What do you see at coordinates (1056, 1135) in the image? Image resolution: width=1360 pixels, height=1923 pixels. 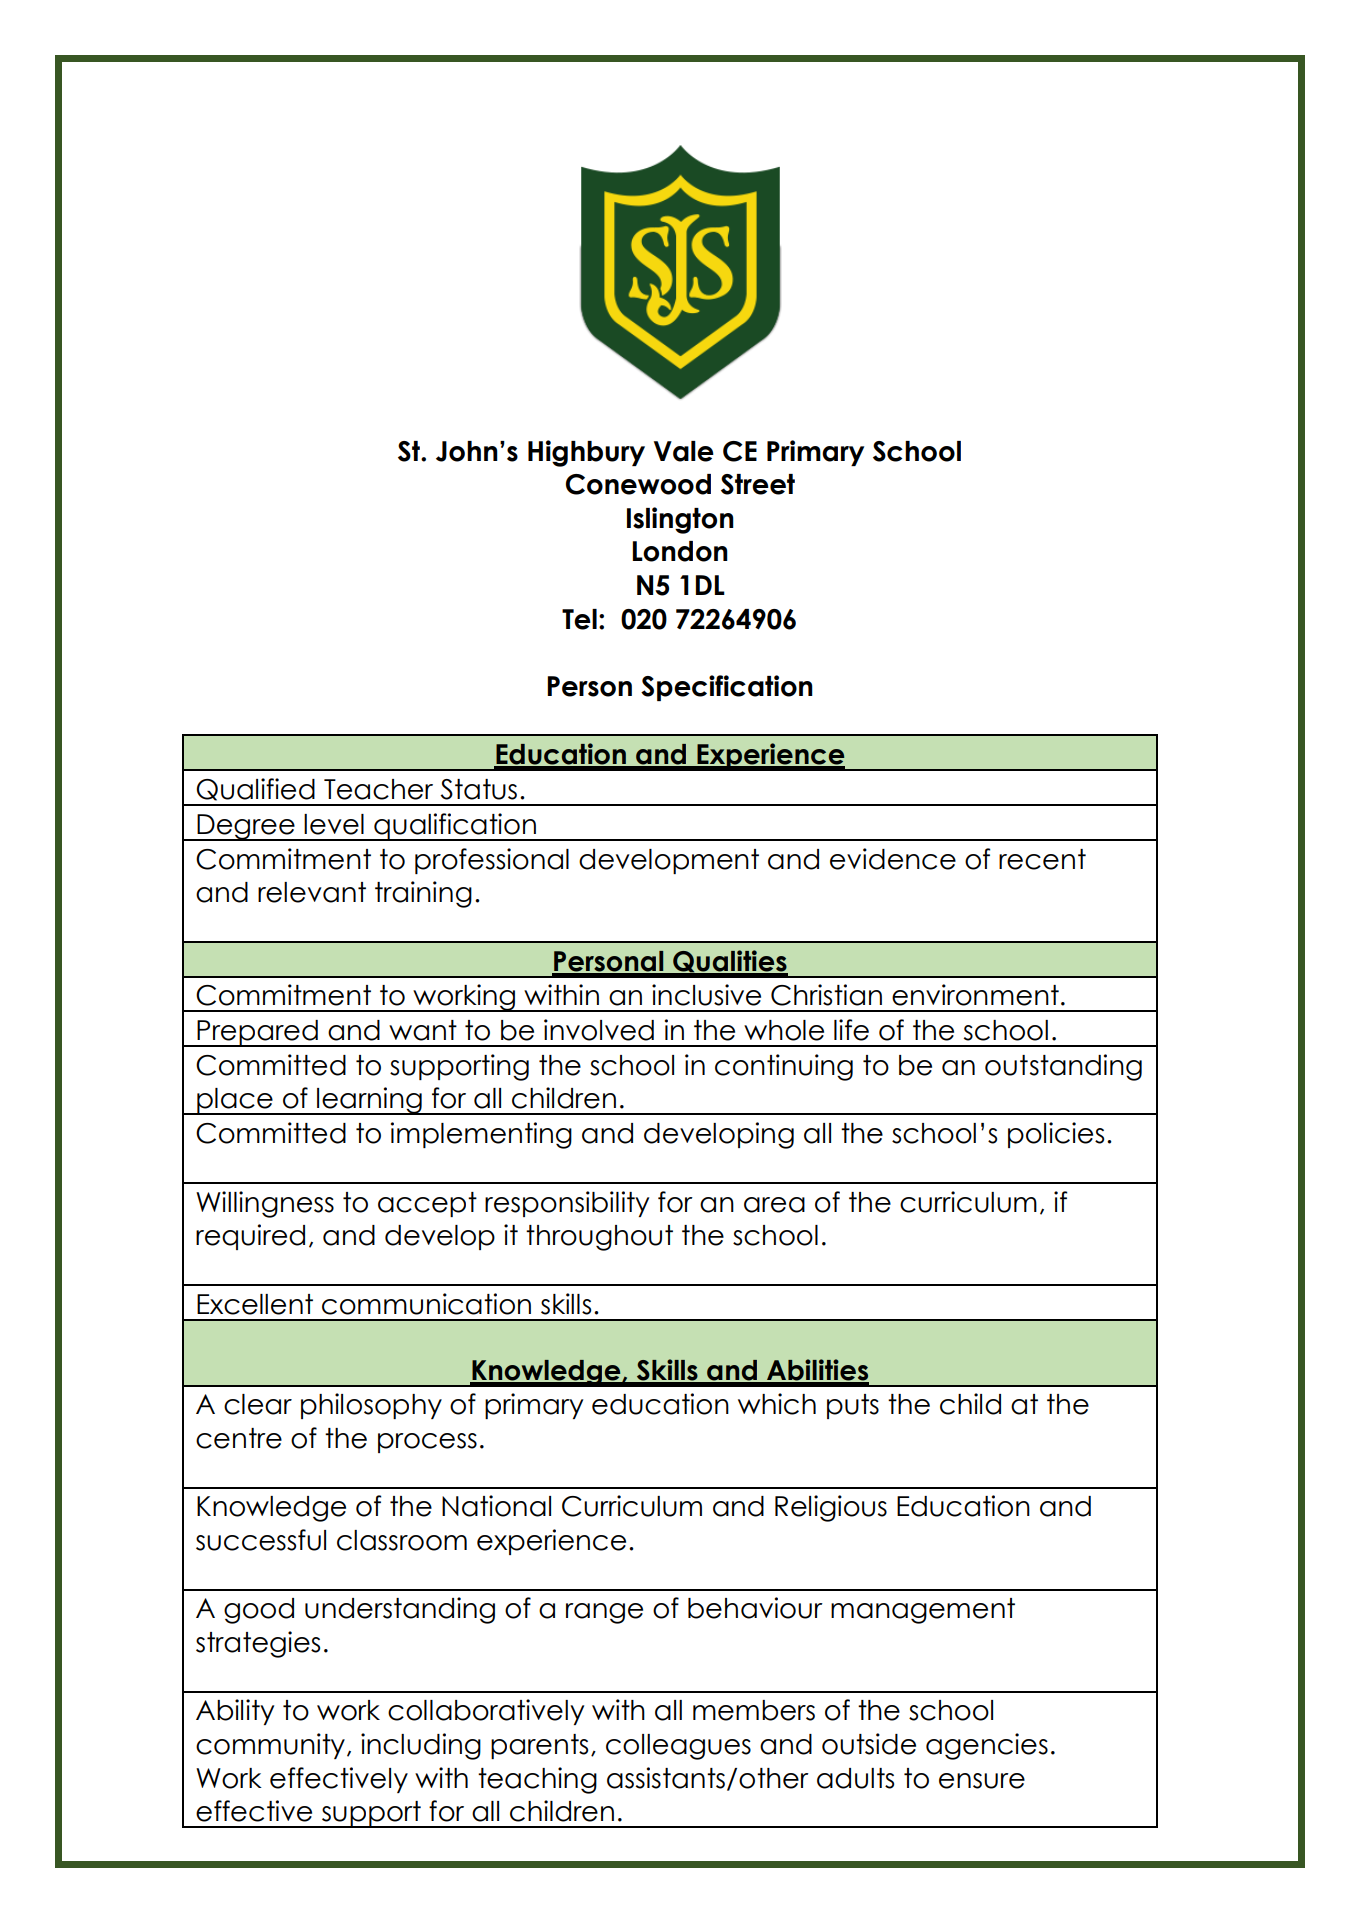 I see `policies` at bounding box center [1056, 1135].
